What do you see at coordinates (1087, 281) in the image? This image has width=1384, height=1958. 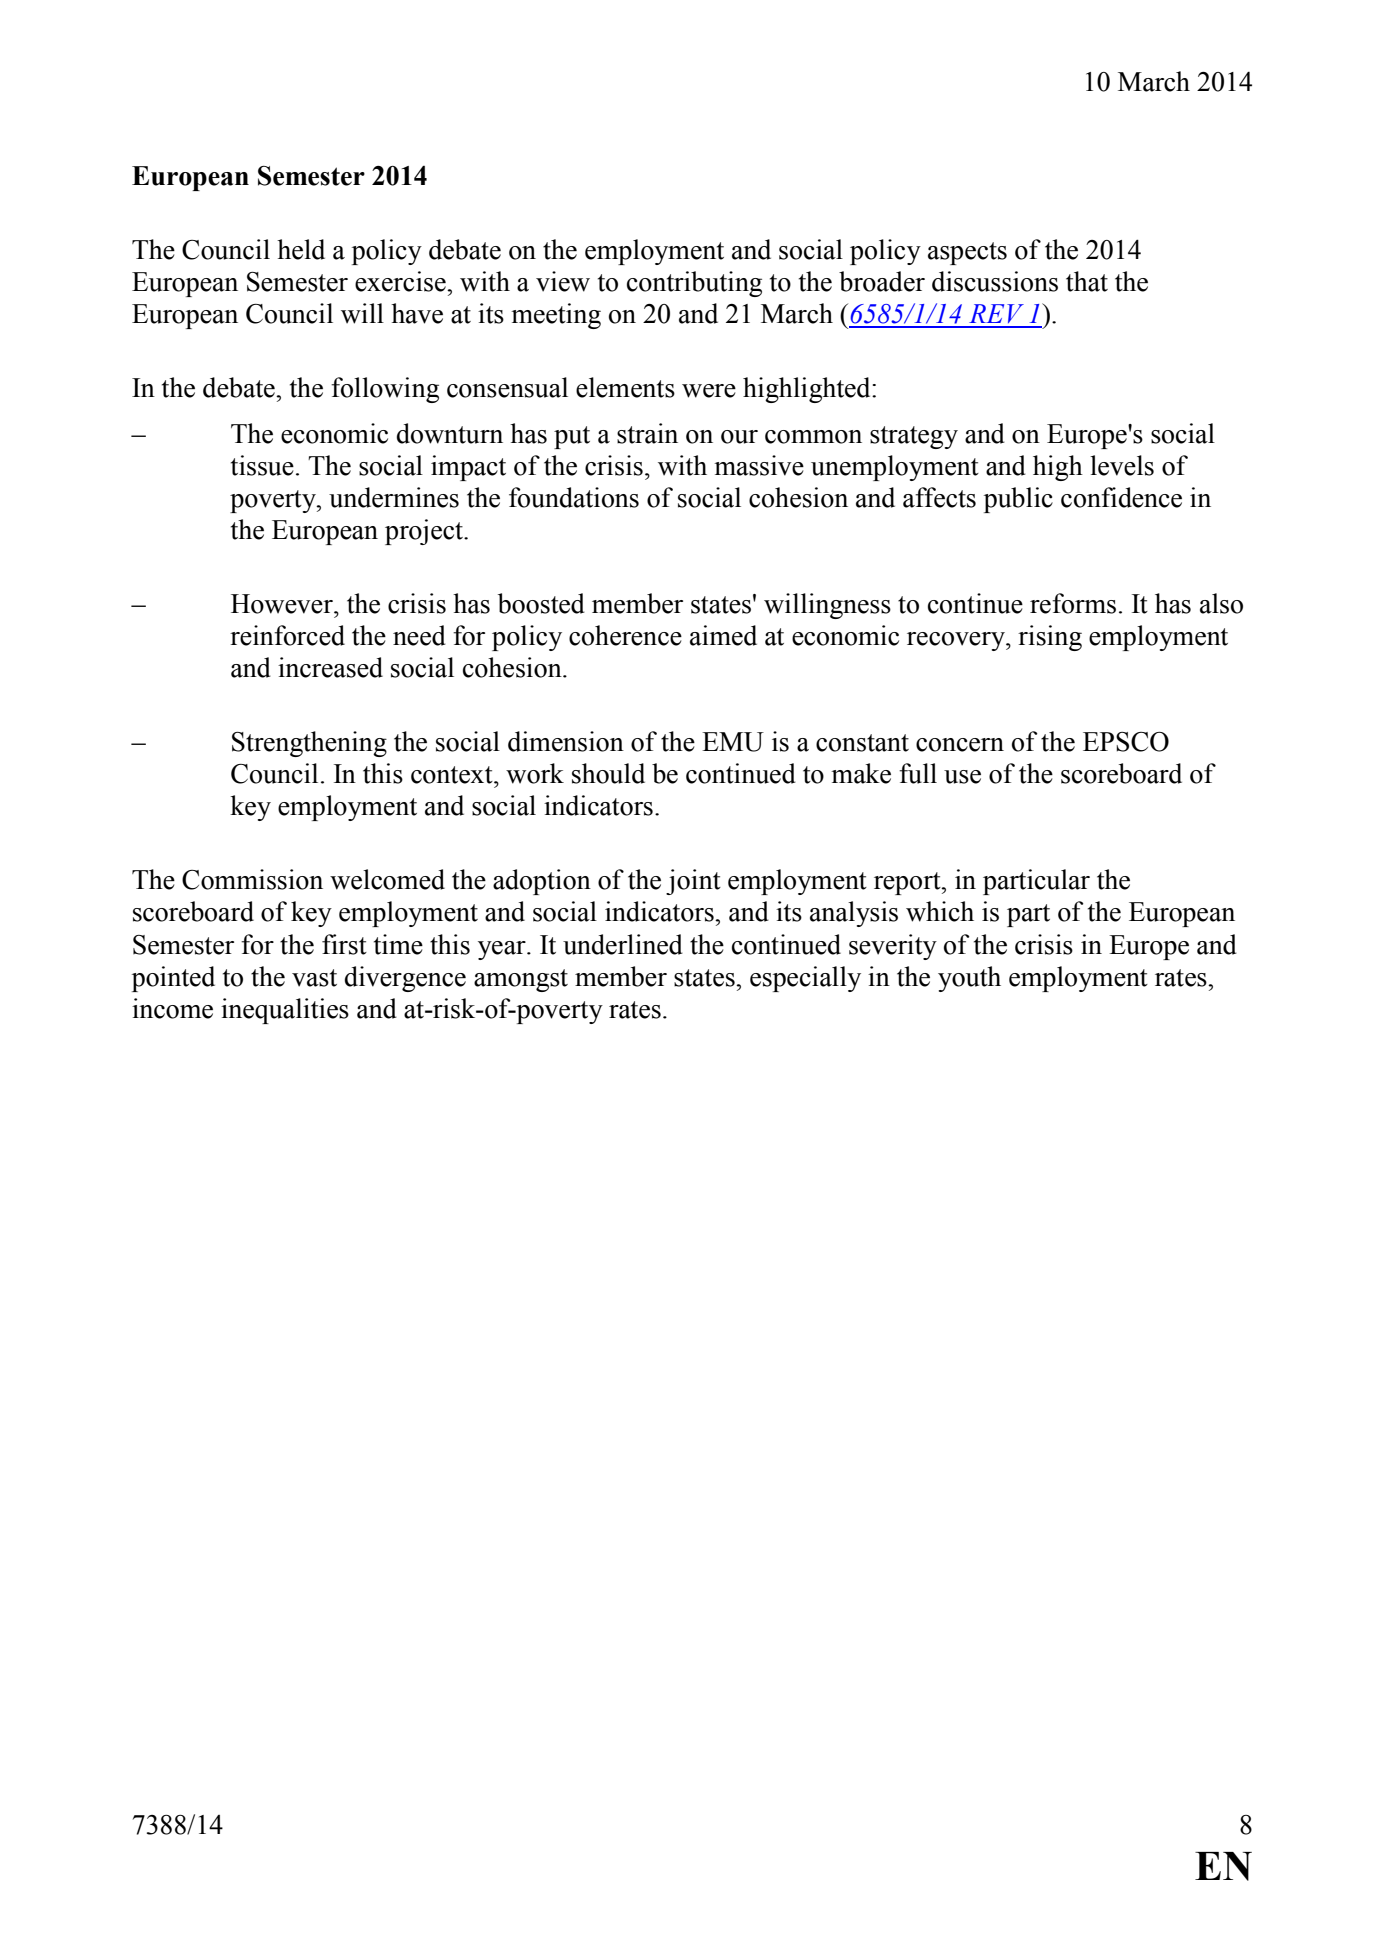 I see `that` at bounding box center [1087, 281].
